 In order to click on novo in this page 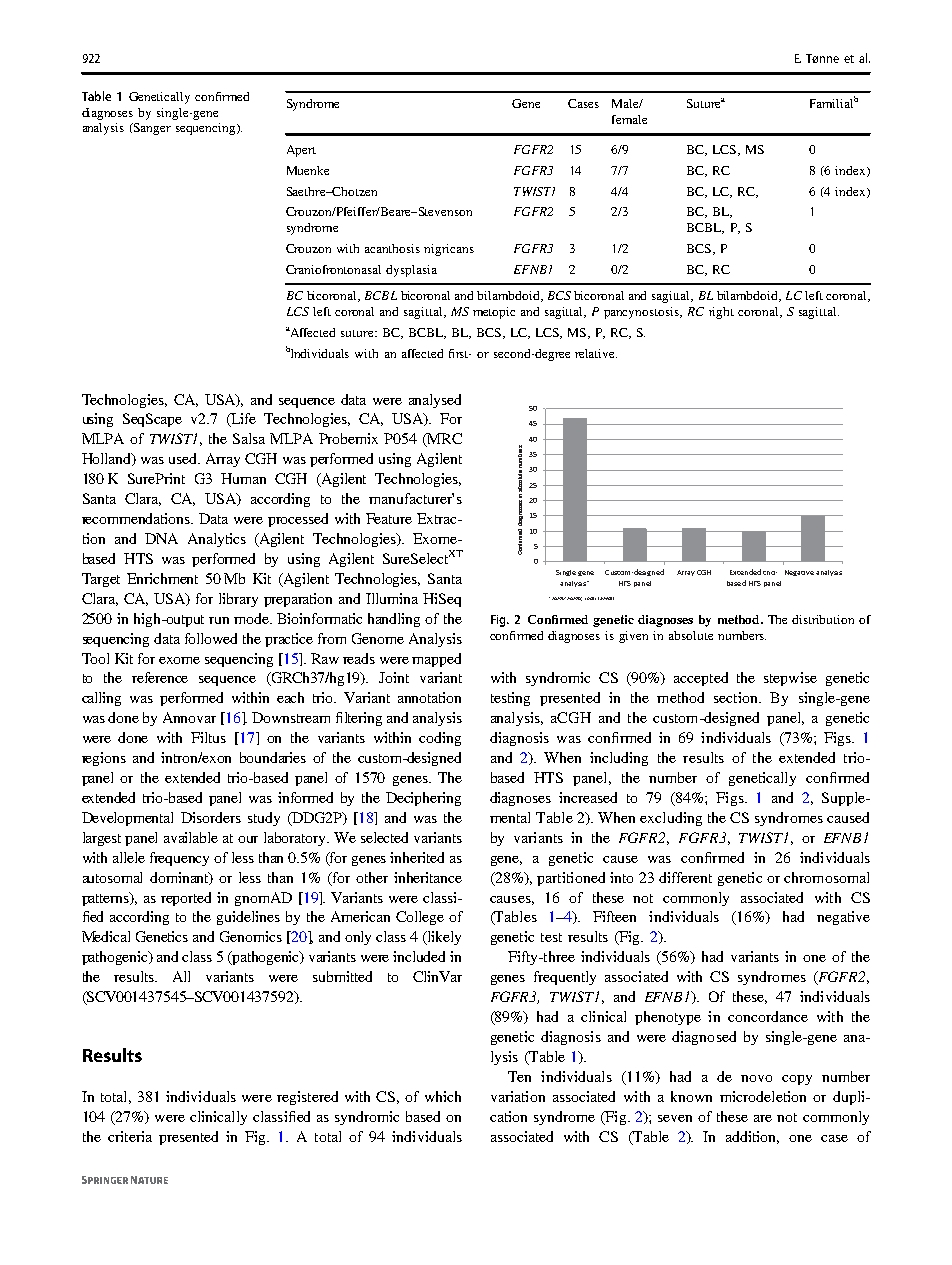, I will do `click(756, 1078)`.
